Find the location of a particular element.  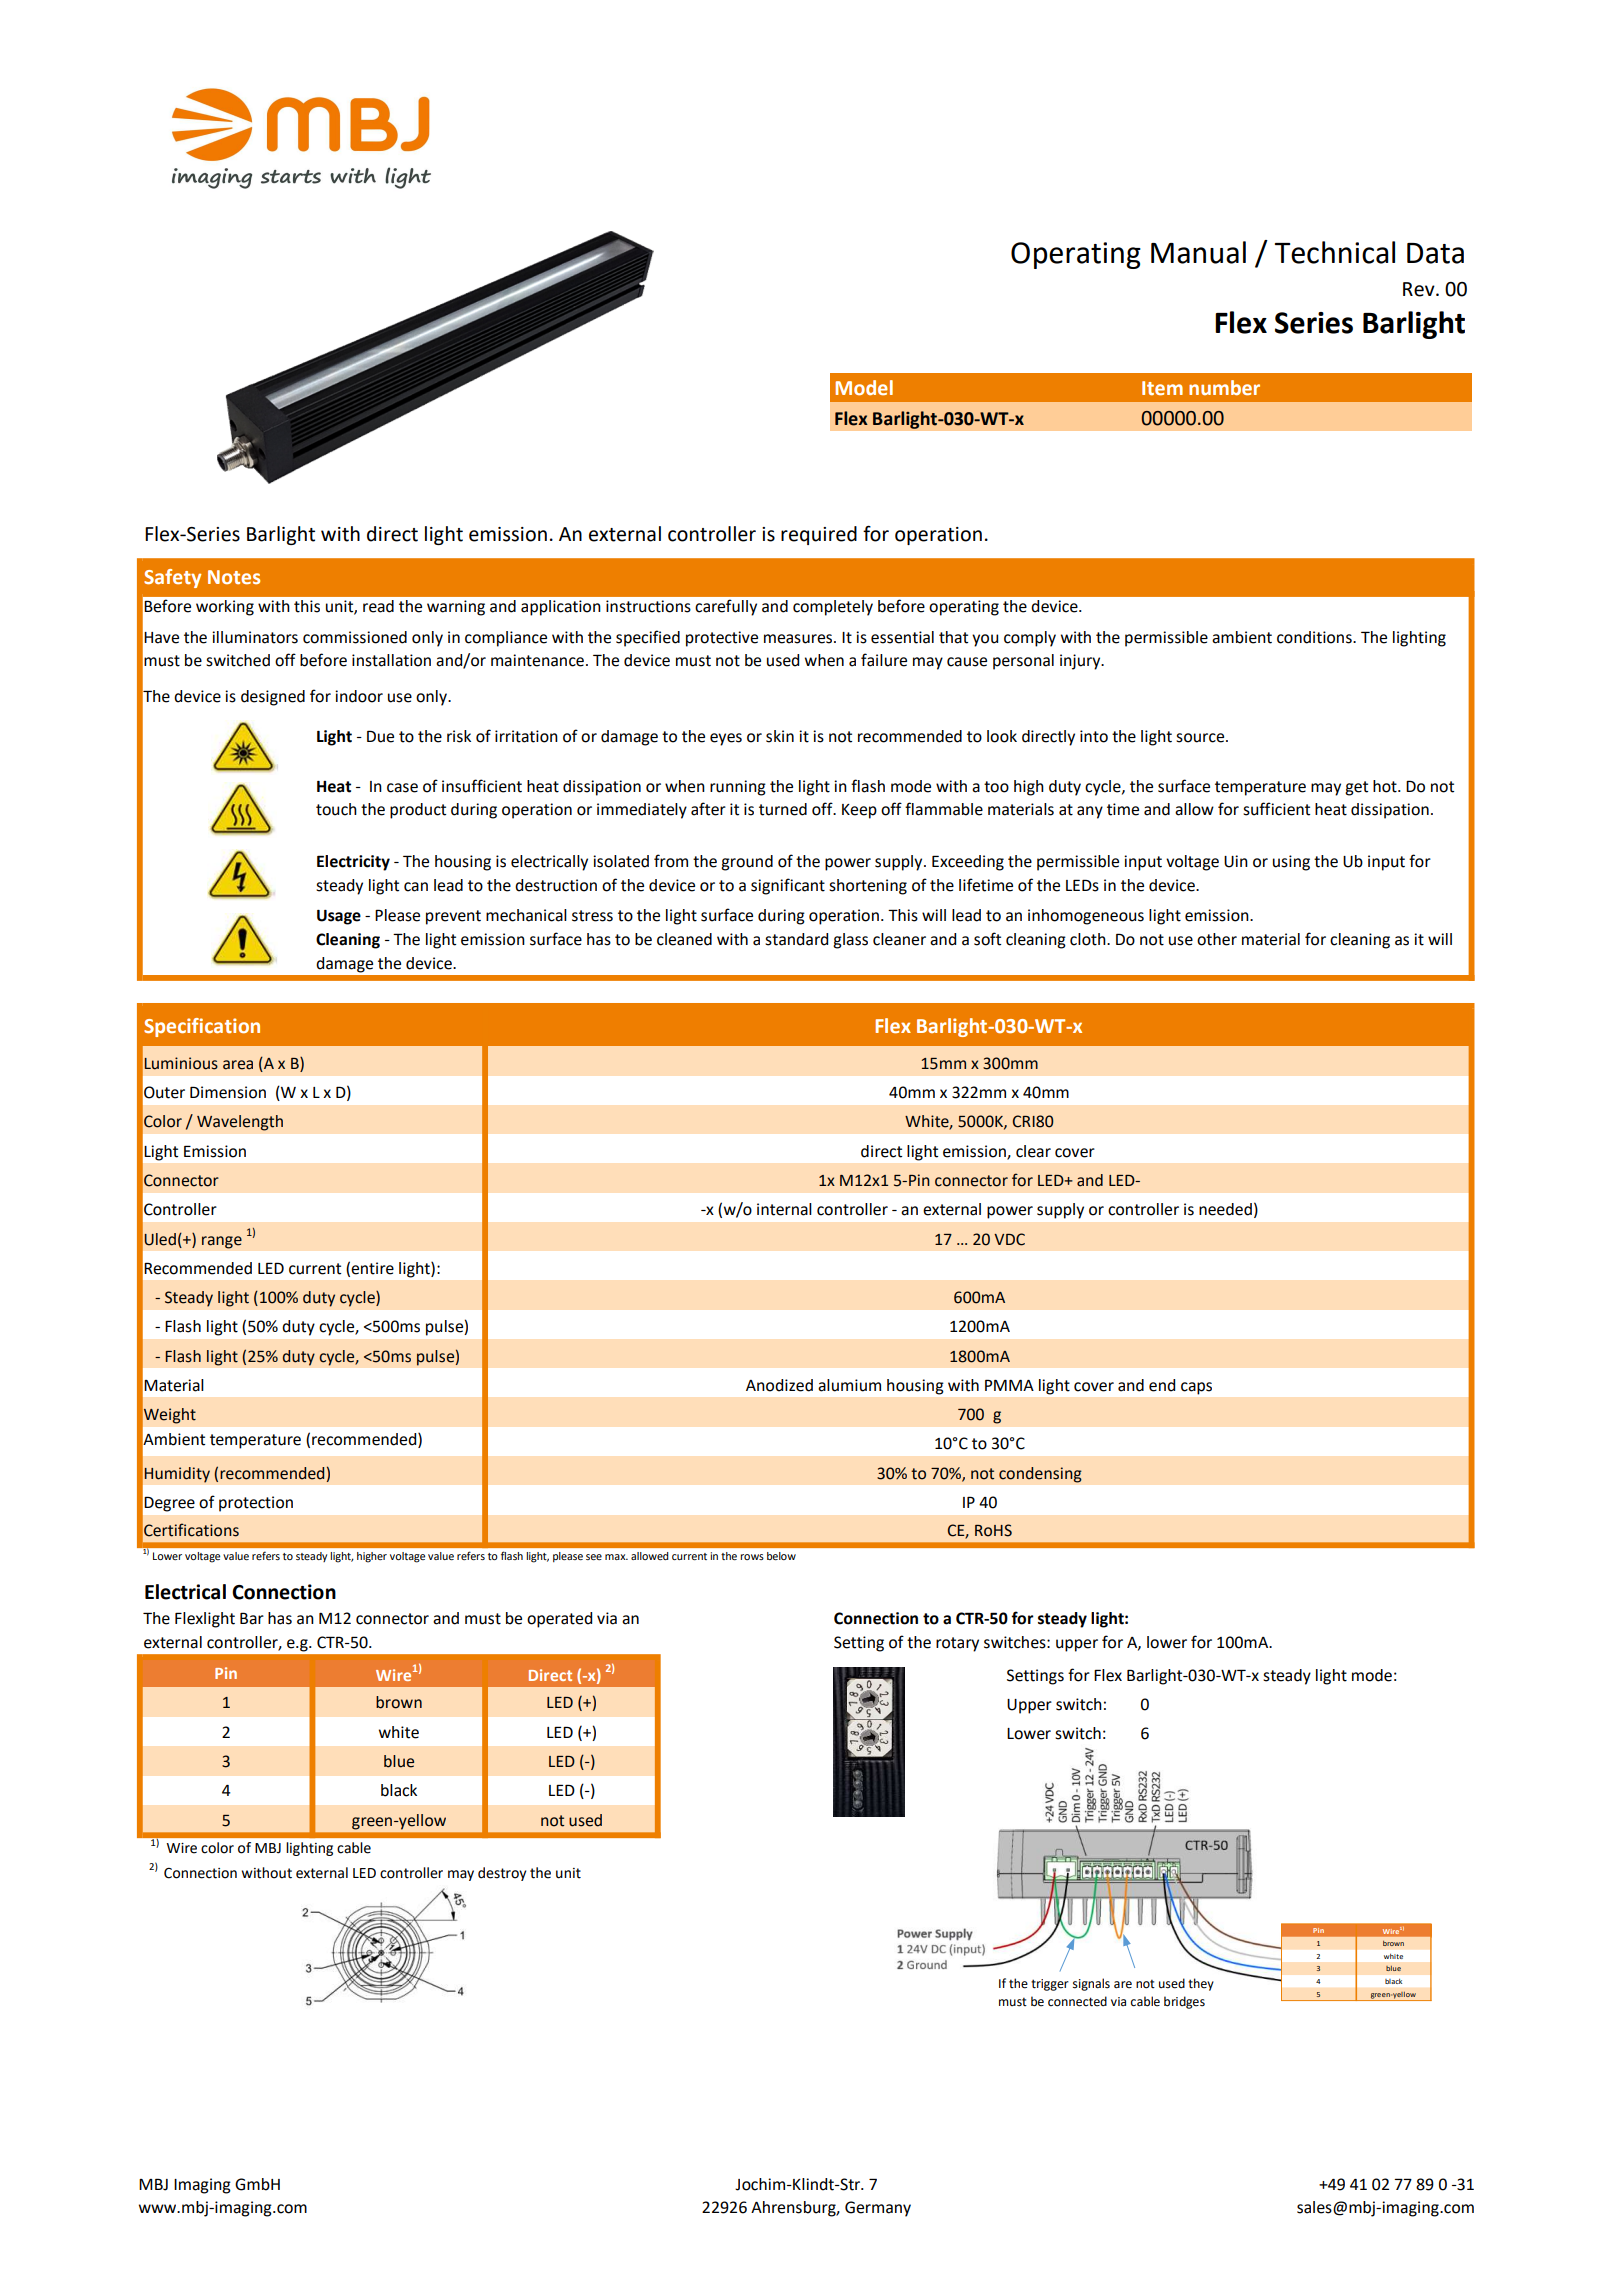

they is located at coordinates (1201, 1984).
